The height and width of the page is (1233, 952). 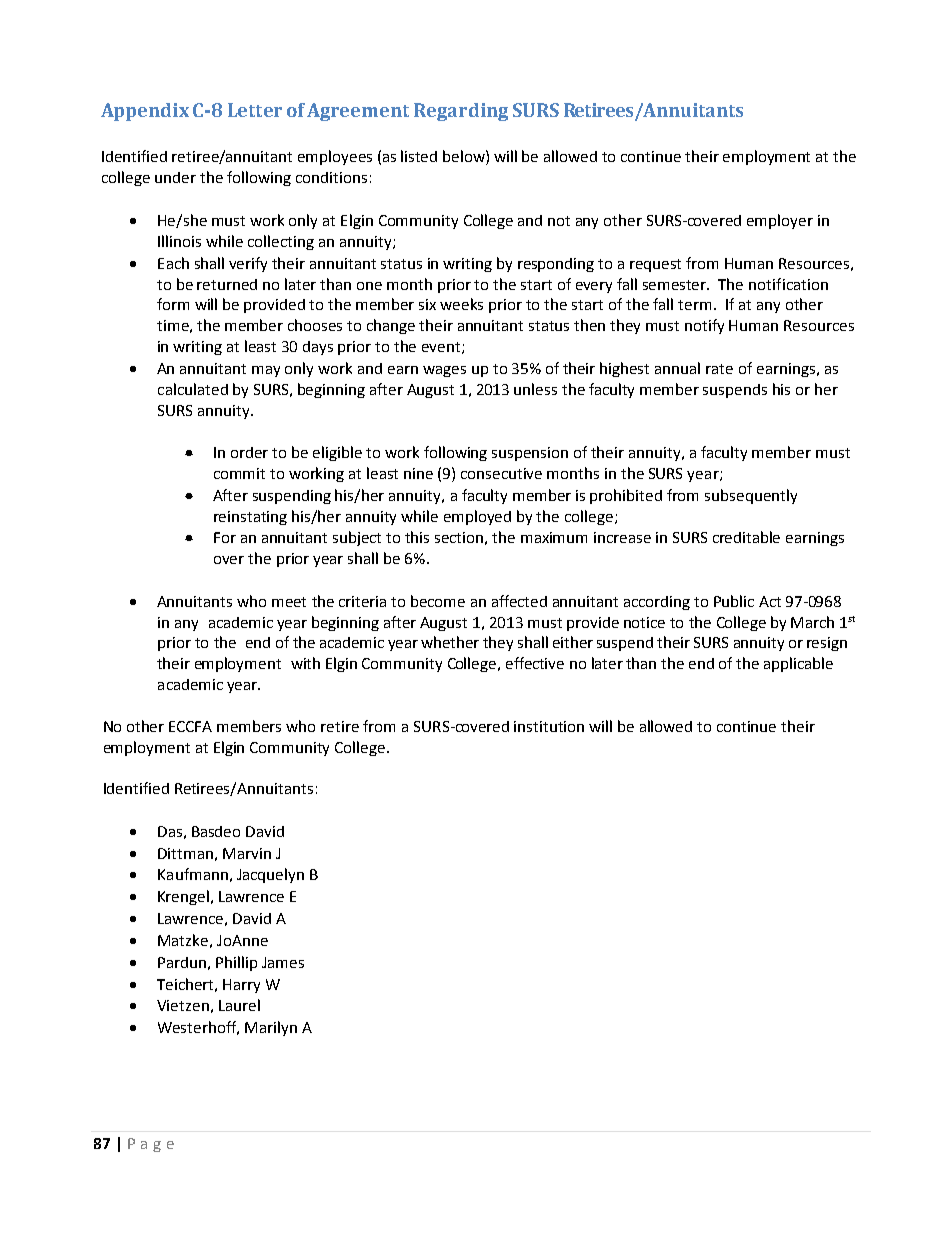 What do you see at coordinates (239, 1005) in the page?
I see `Laurel` at bounding box center [239, 1005].
